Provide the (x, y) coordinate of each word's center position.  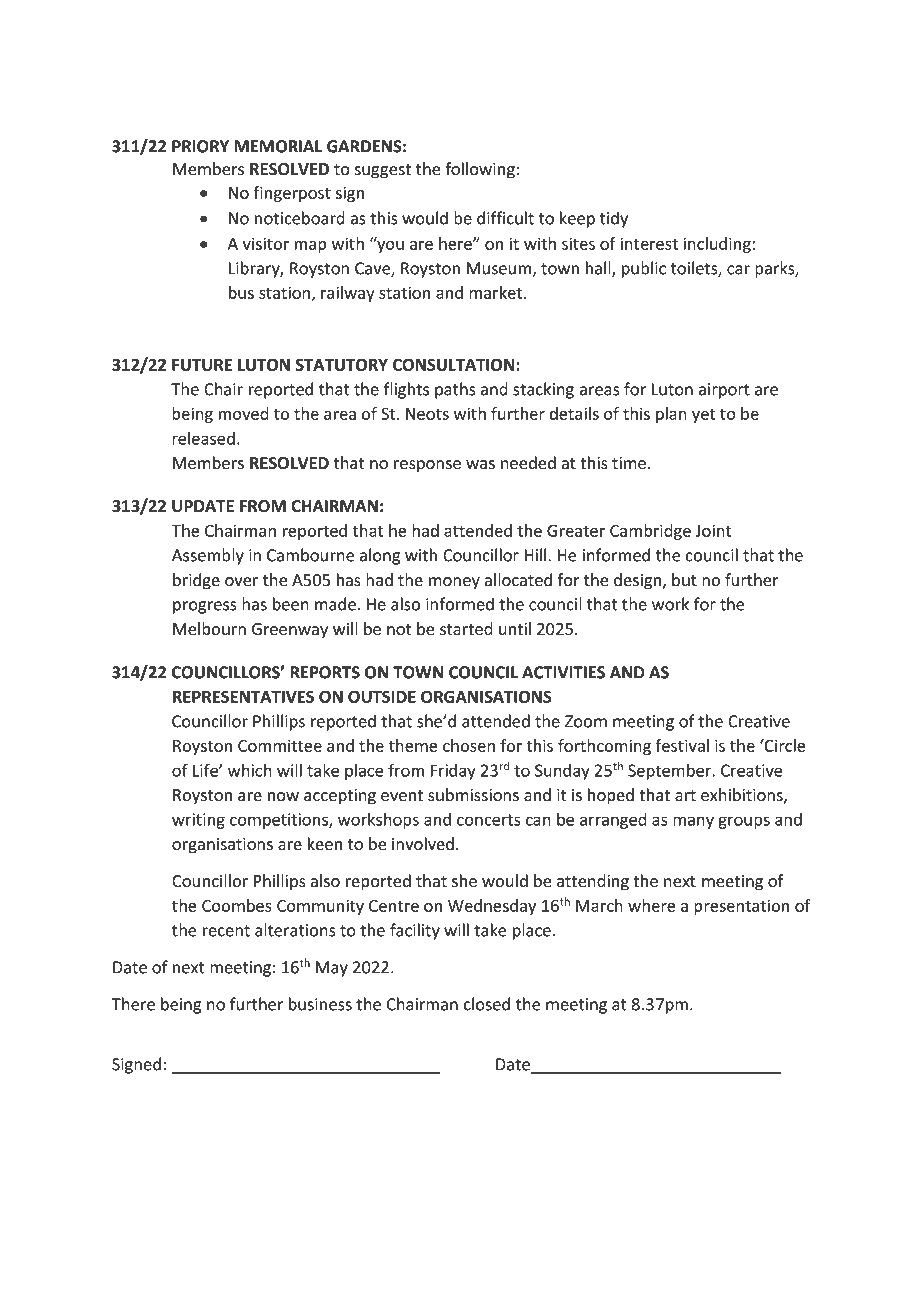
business (320, 1004)
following (480, 170)
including (717, 245)
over (241, 582)
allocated (518, 580)
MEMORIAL (278, 146)
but (684, 580)
